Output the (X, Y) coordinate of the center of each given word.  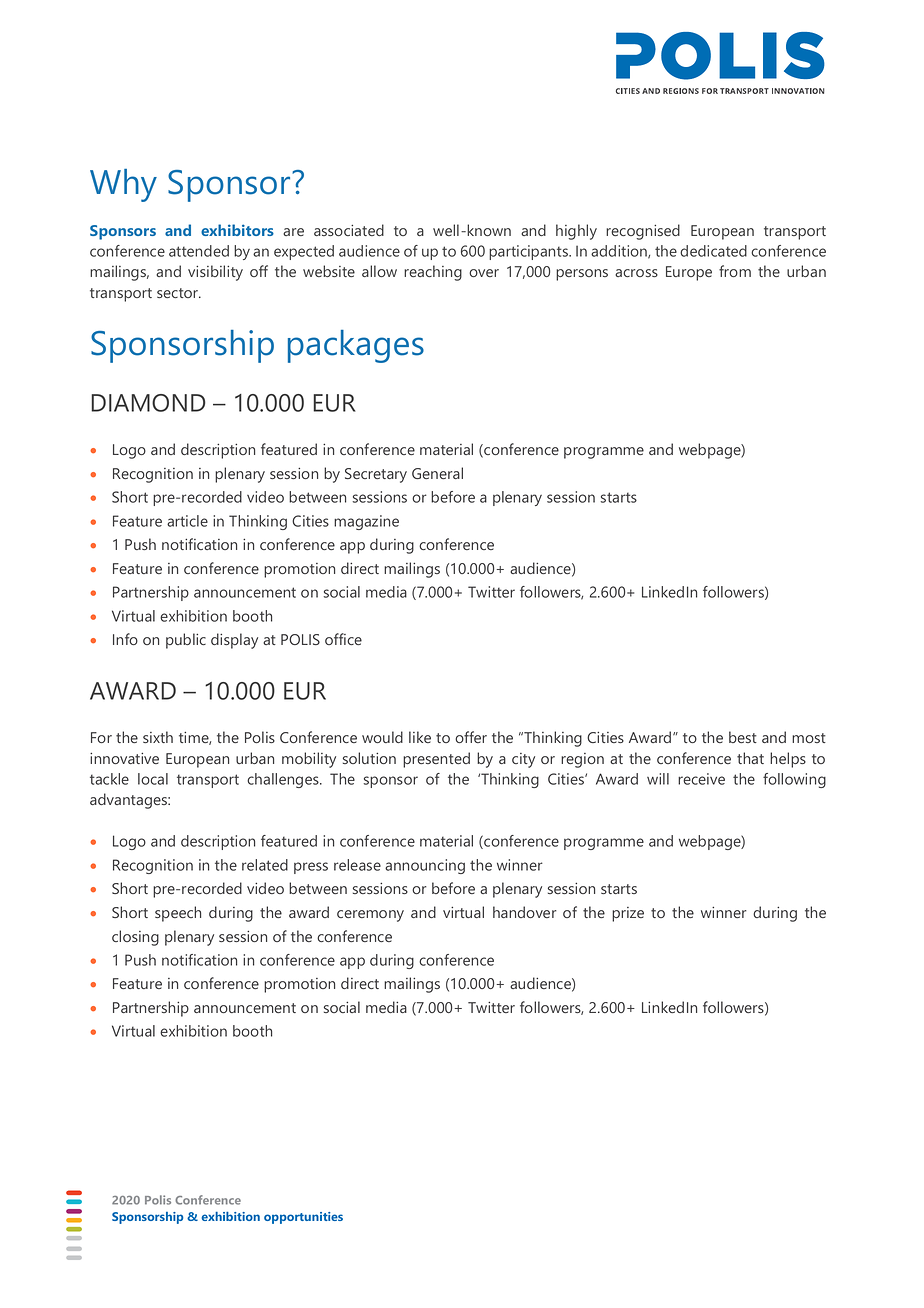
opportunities (303, 1218)
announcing (425, 866)
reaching (433, 273)
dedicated (713, 251)
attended (199, 251)
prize (628, 914)
